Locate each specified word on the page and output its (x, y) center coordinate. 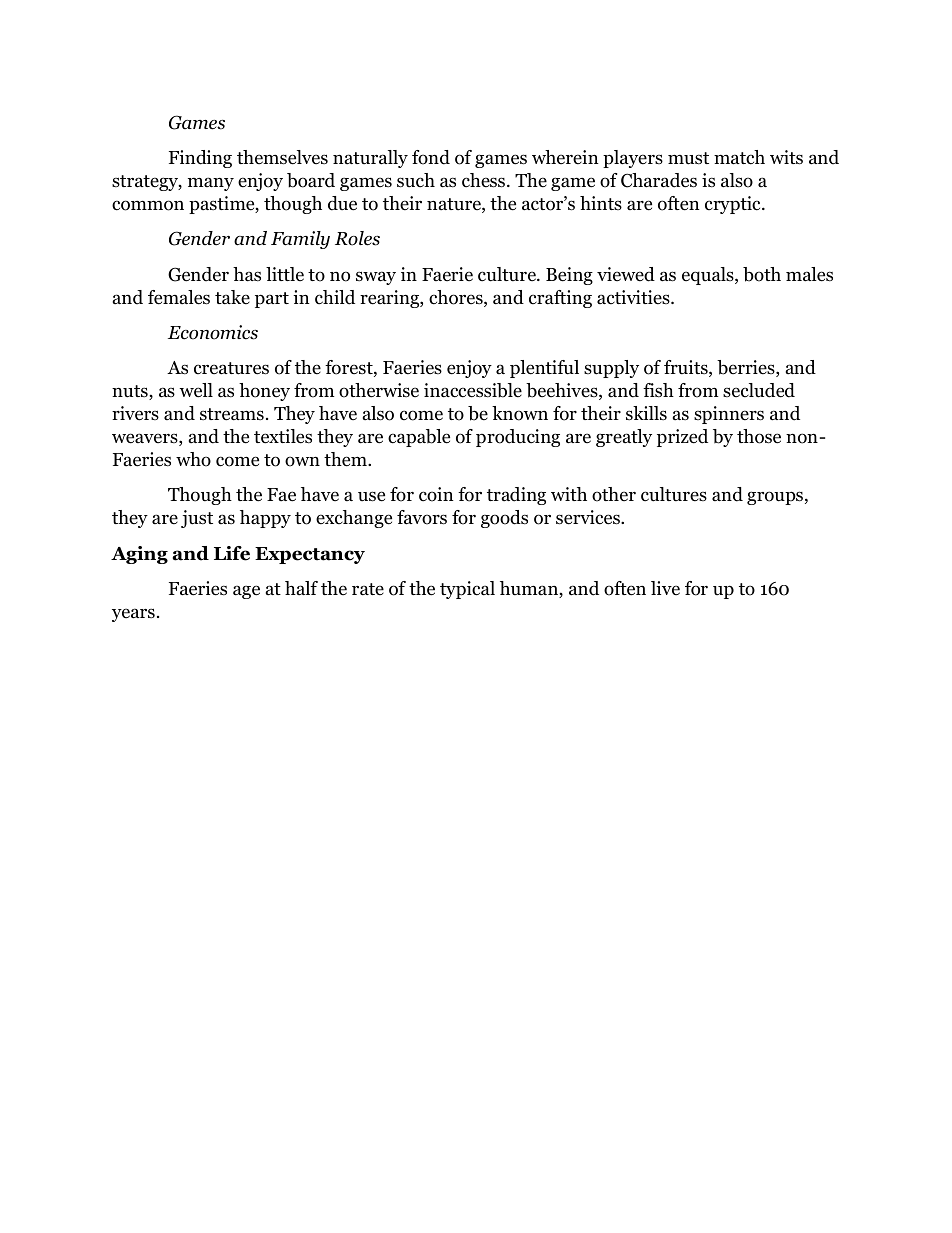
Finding (200, 159)
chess (485, 180)
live (665, 588)
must (688, 158)
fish (658, 390)
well (196, 390)
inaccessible (473, 390)
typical (467, 590)
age (246, 592)
